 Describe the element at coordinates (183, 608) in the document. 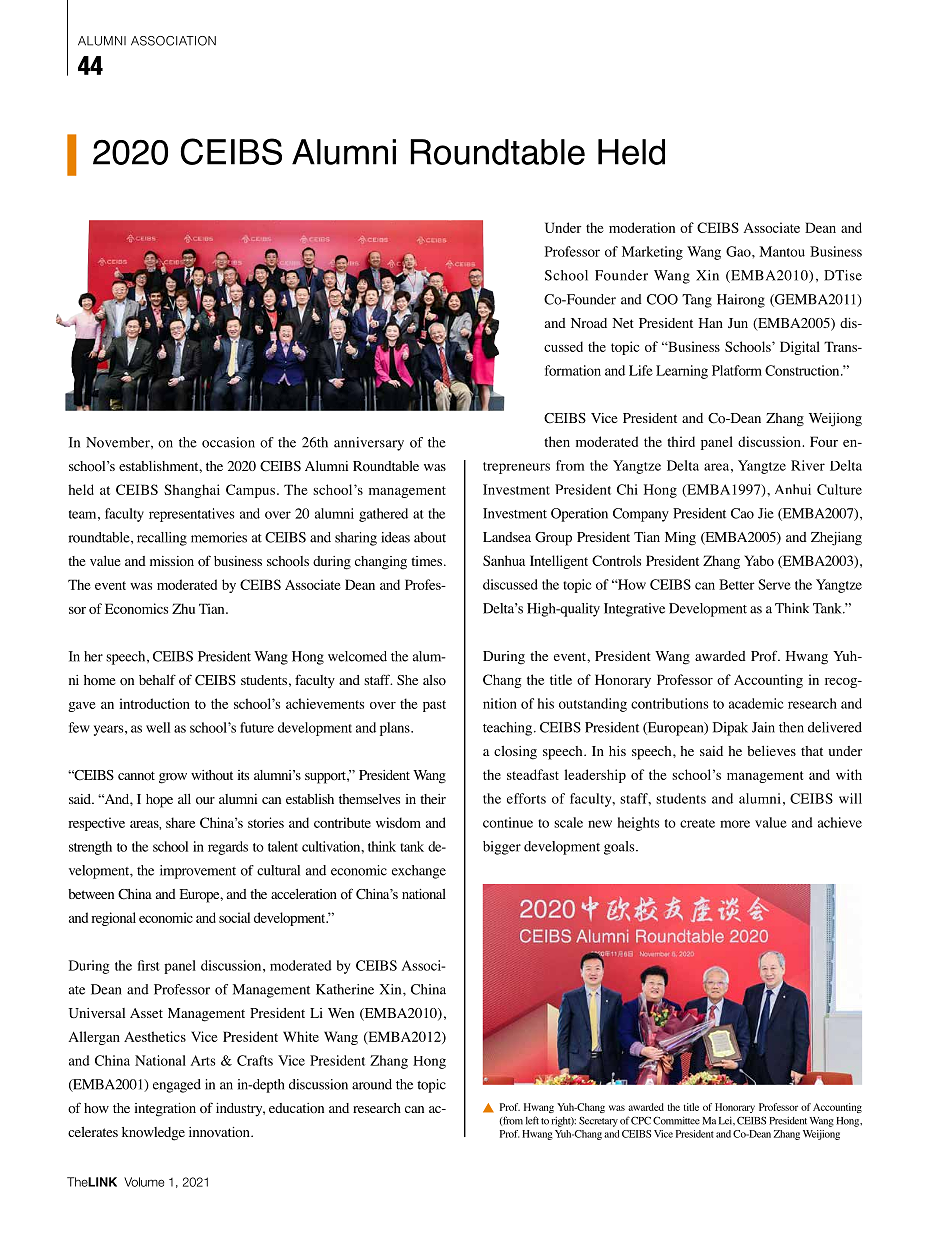

I see `Zhu` at that location.
